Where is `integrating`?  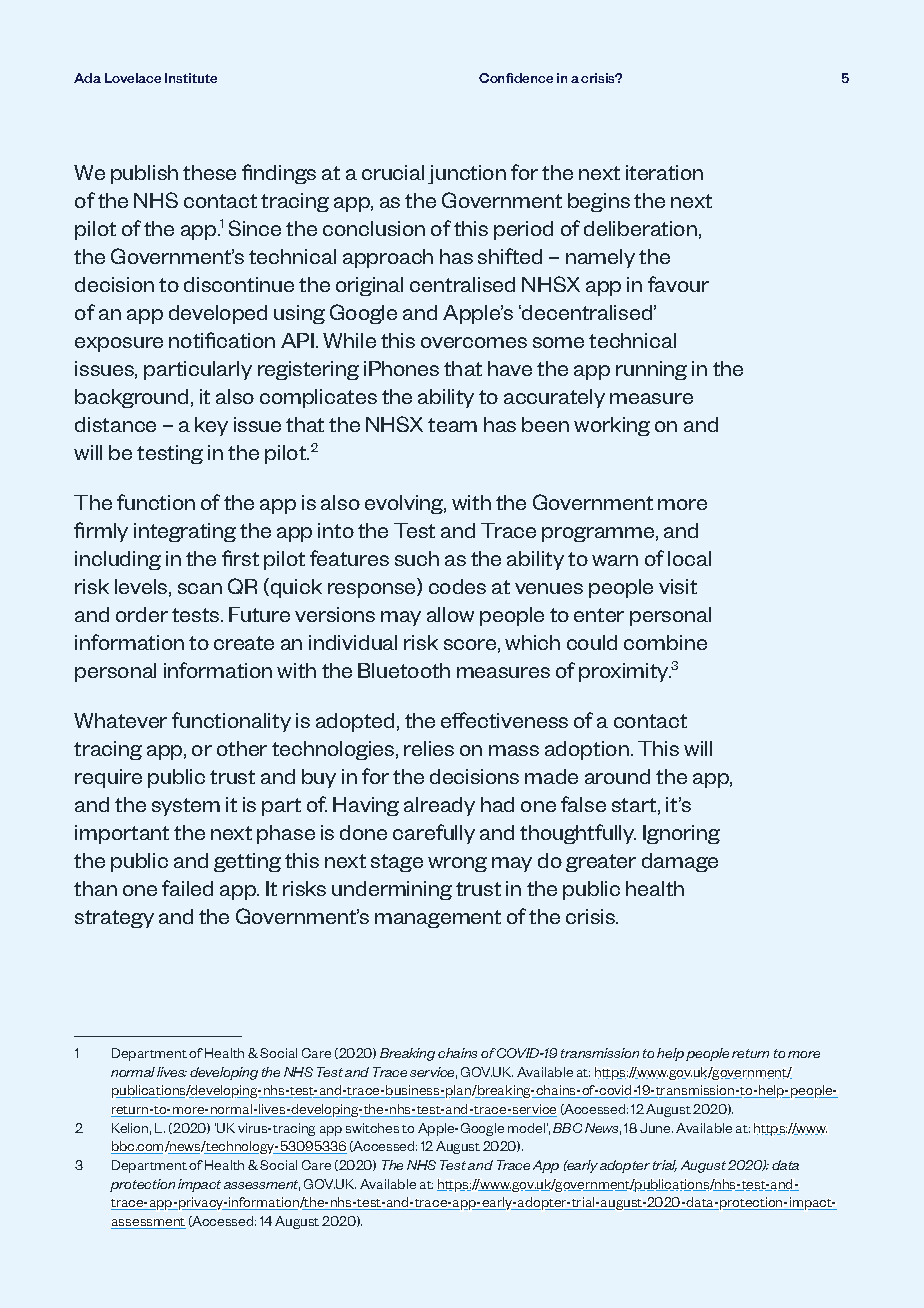
integrating is located at coordinates (185, 532).
